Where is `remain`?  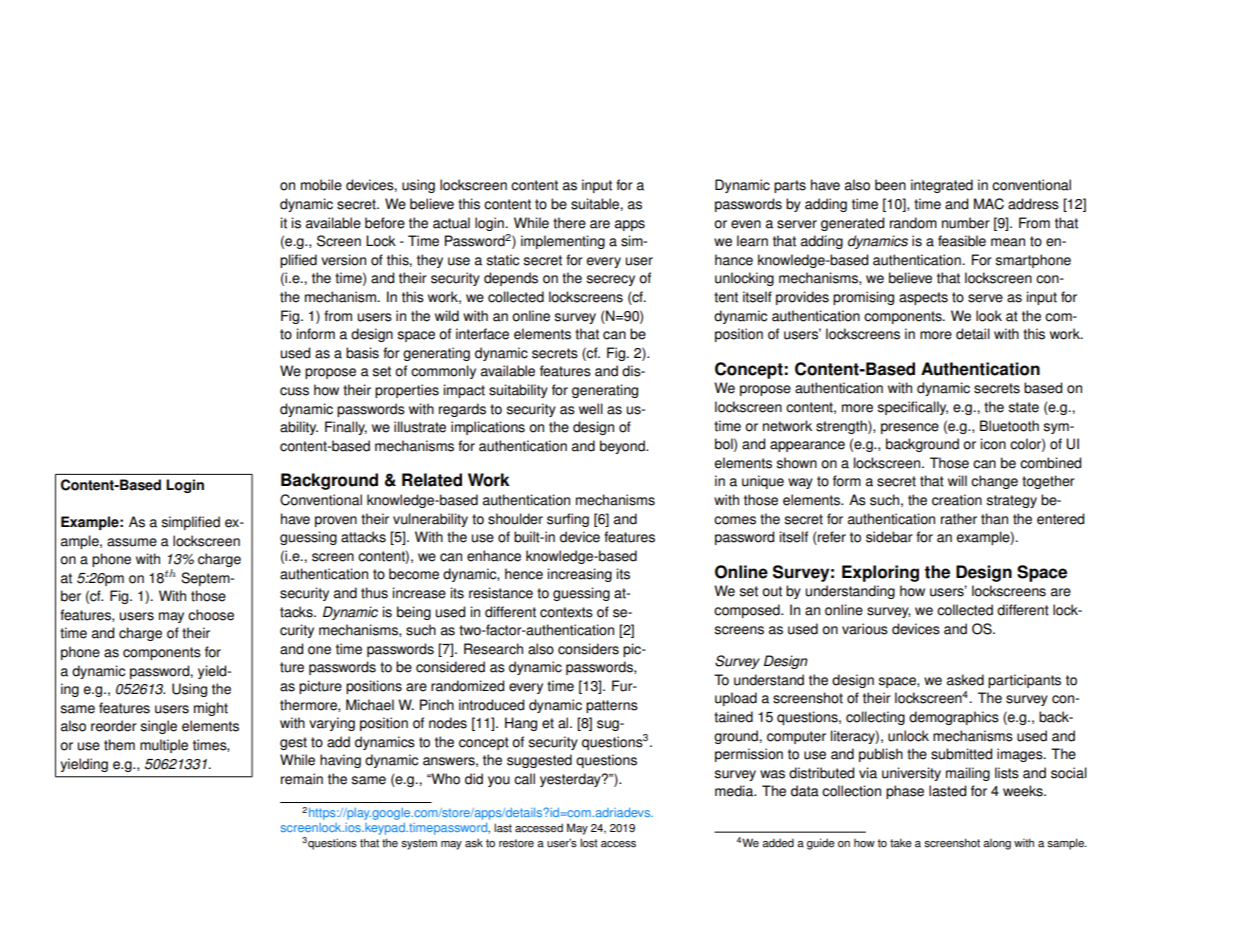 remain is located at coordinates (302, 779).
